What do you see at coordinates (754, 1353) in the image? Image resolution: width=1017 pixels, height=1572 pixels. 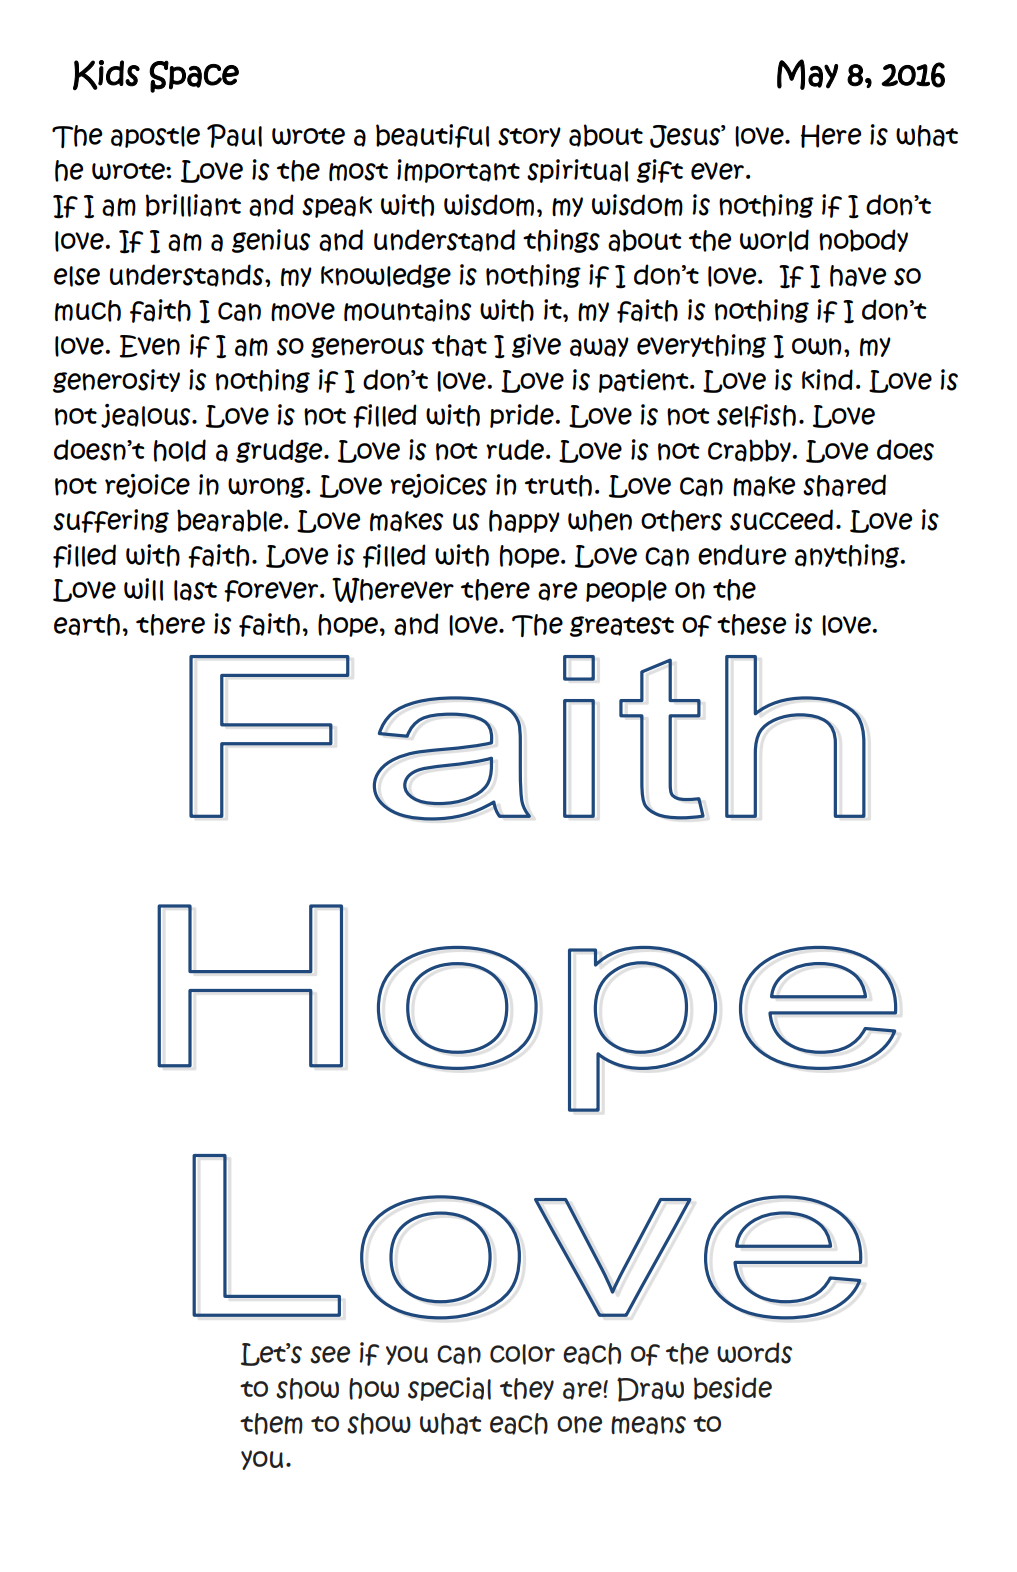 I see `words` at bounding box center [754, 1353].
